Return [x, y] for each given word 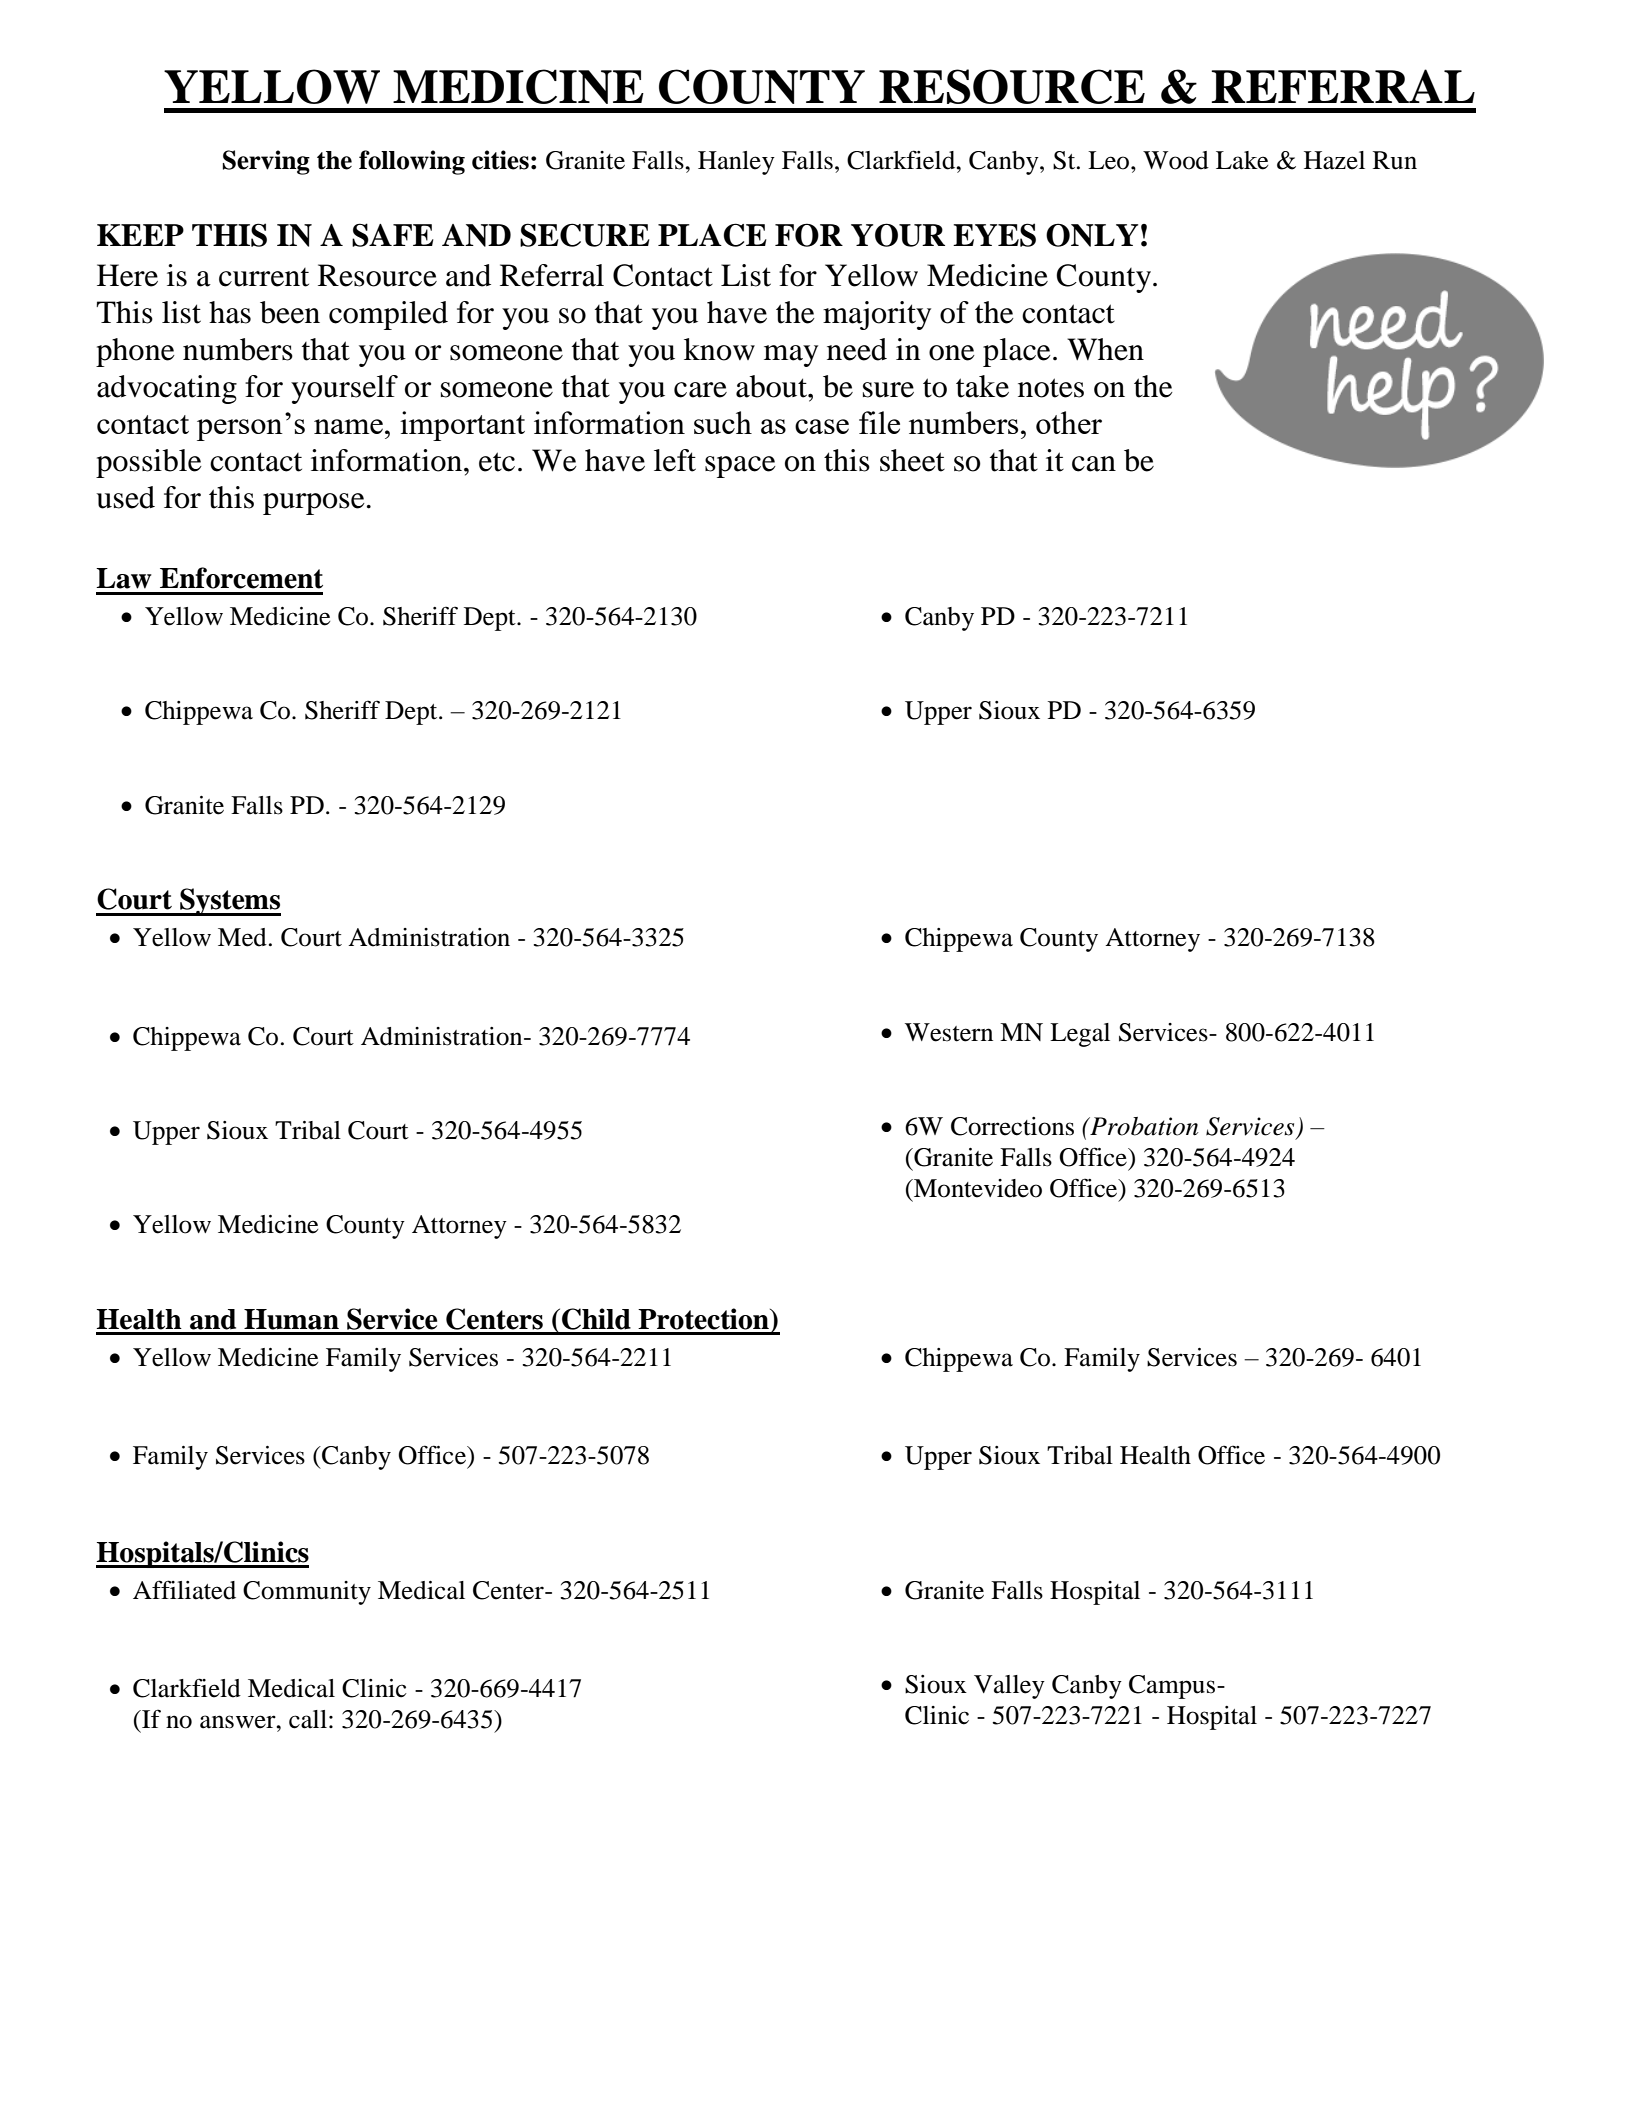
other [1069, 422]
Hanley [736, 163]
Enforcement [241, 578]
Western [949, 1032]
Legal [1080, 1035]
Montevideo [977, 1188]
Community [307, 1593]
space [740, 467]
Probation [1143, 1126]
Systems [229, 902]
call [308, 1719]
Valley [1009, 1687]
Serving [266, 162]
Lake [1242, 160]
